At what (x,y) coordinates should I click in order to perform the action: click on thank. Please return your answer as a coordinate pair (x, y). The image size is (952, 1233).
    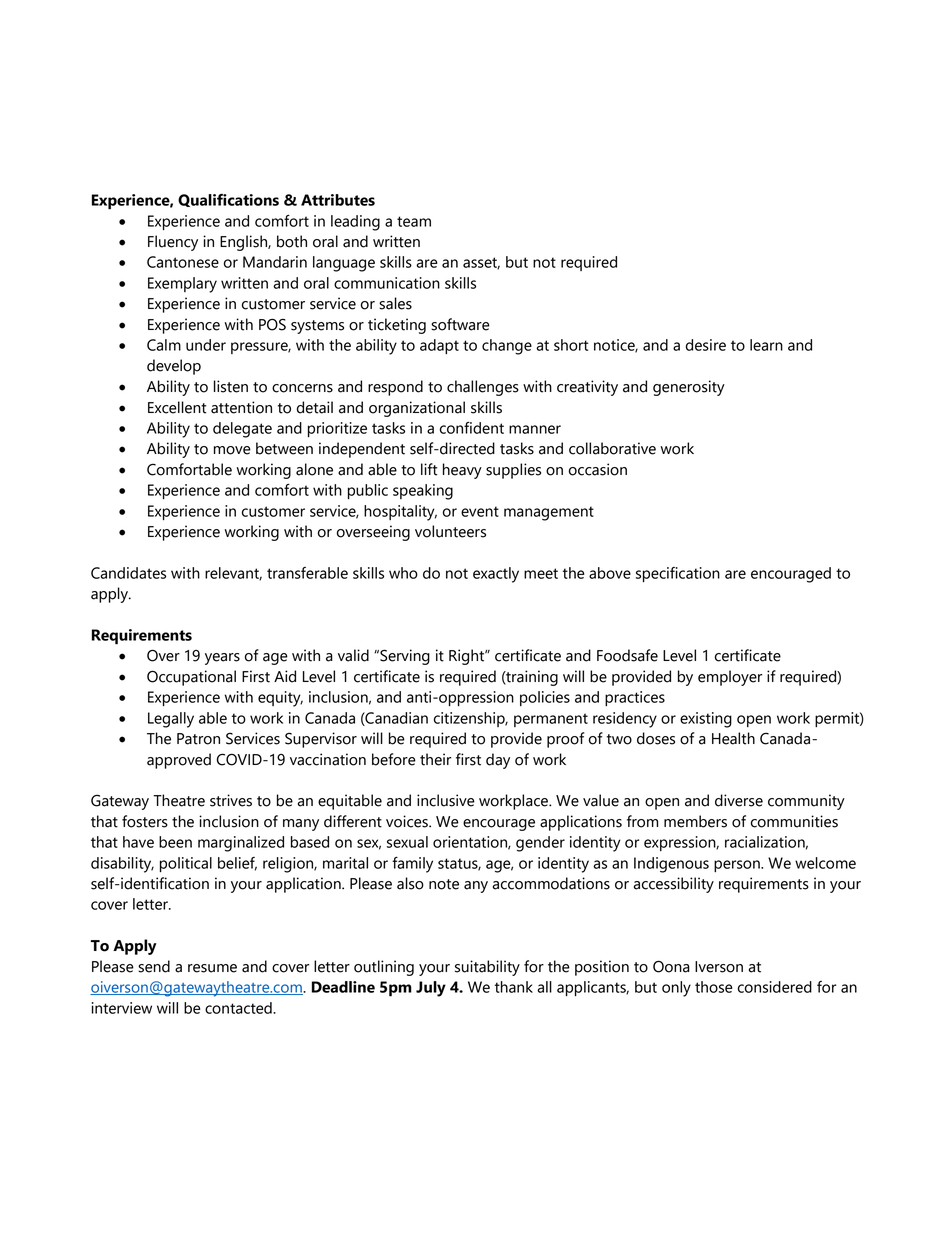
    Looking at the image, I should click on (514, 987).
